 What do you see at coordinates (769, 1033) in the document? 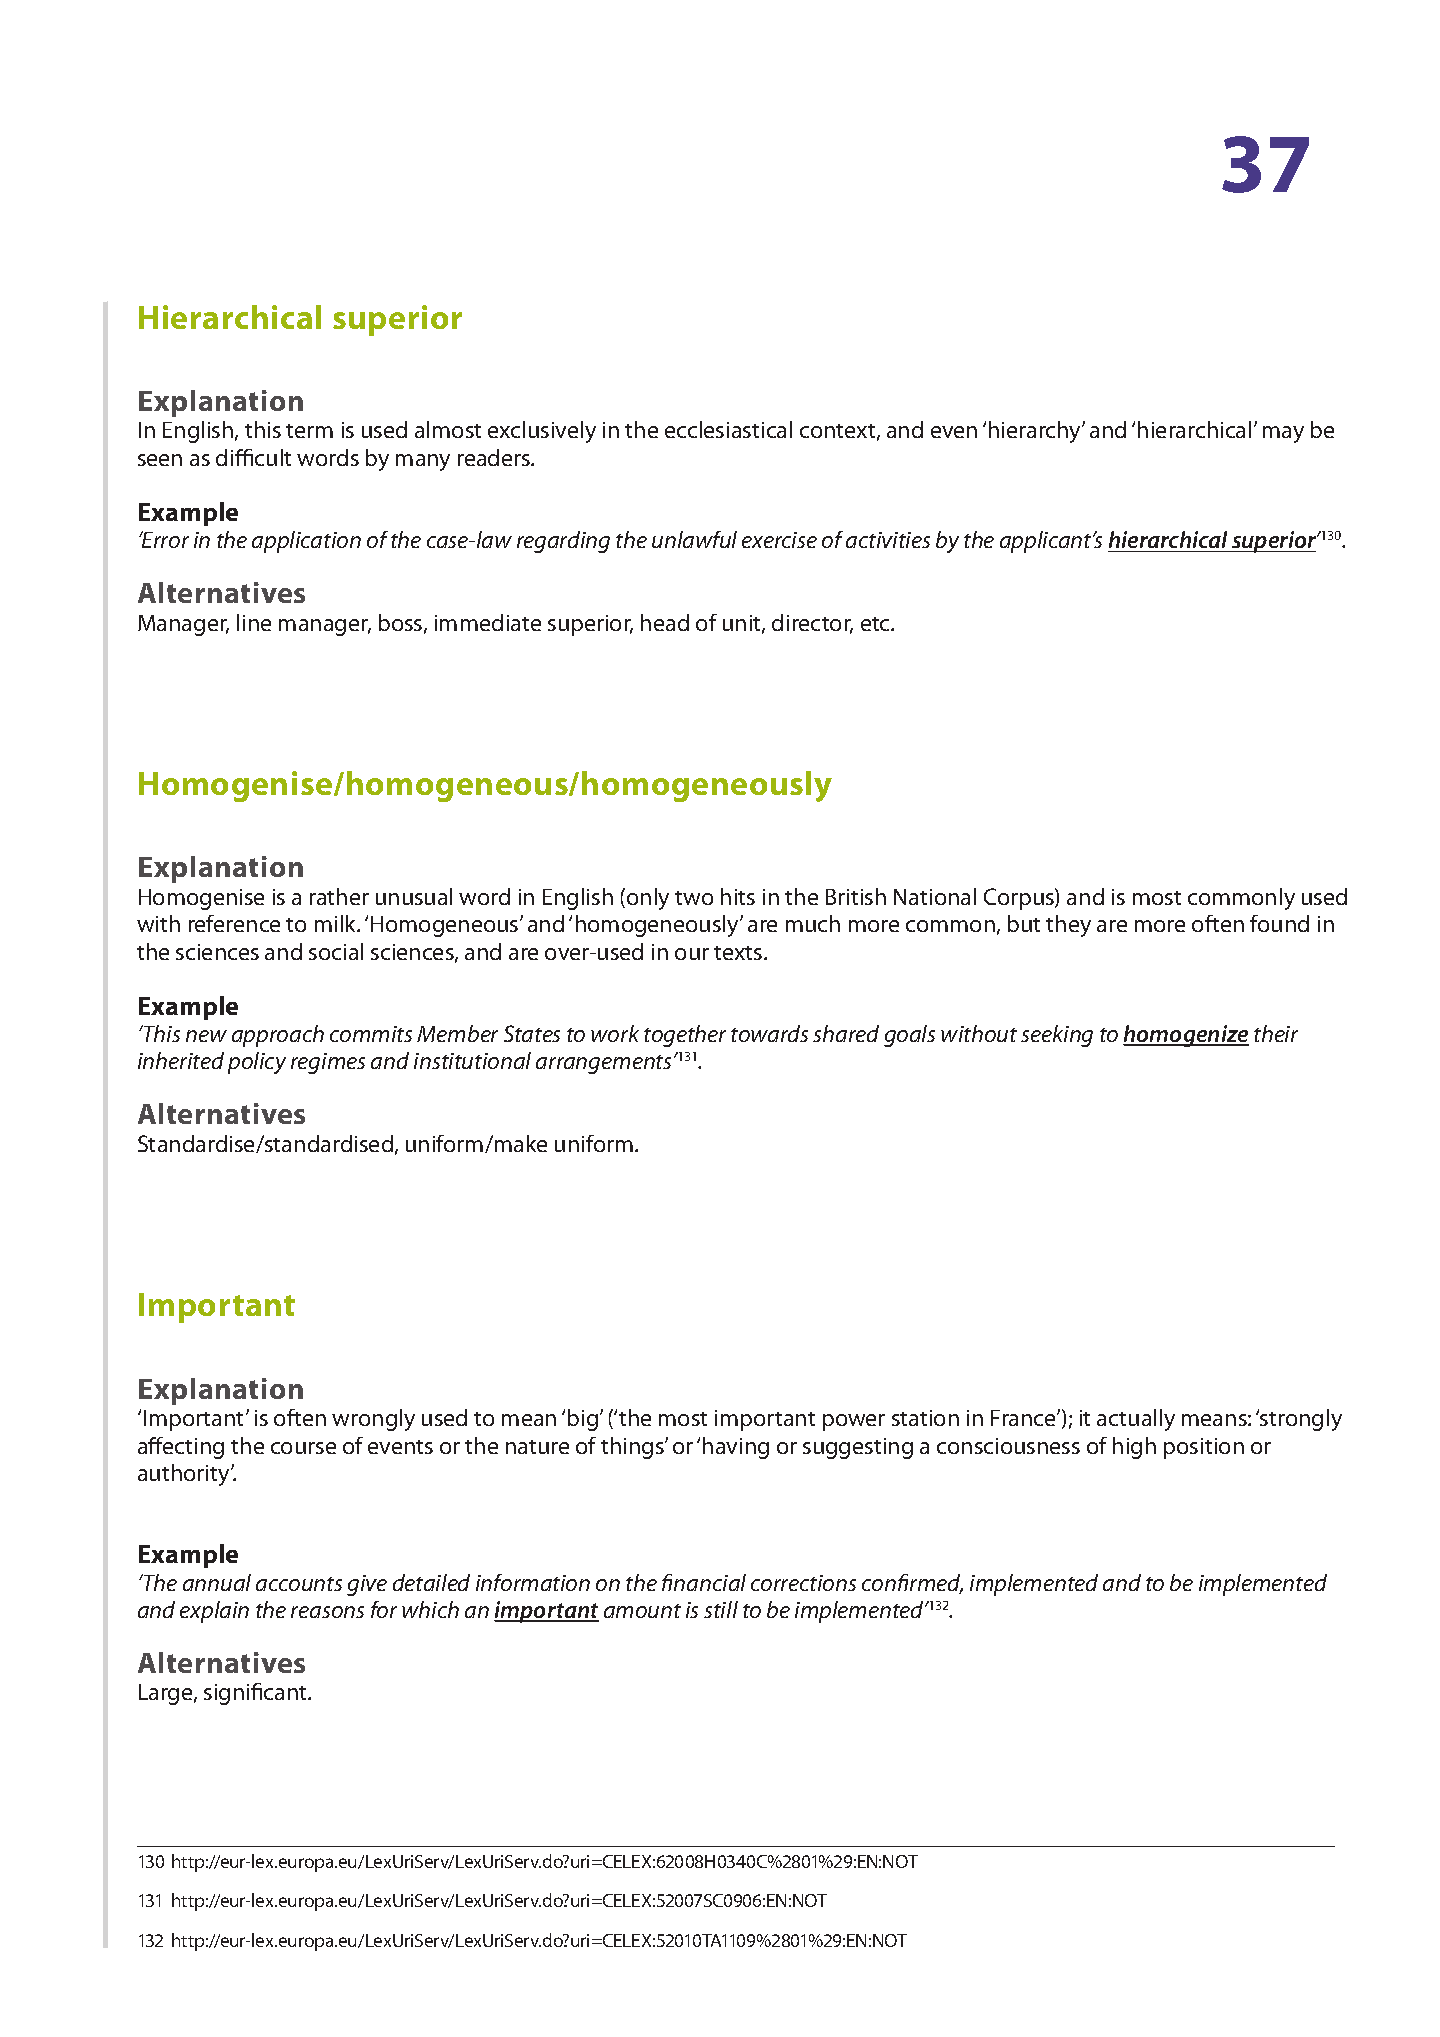
I see `towards` at bounding box center [769, 1033].
